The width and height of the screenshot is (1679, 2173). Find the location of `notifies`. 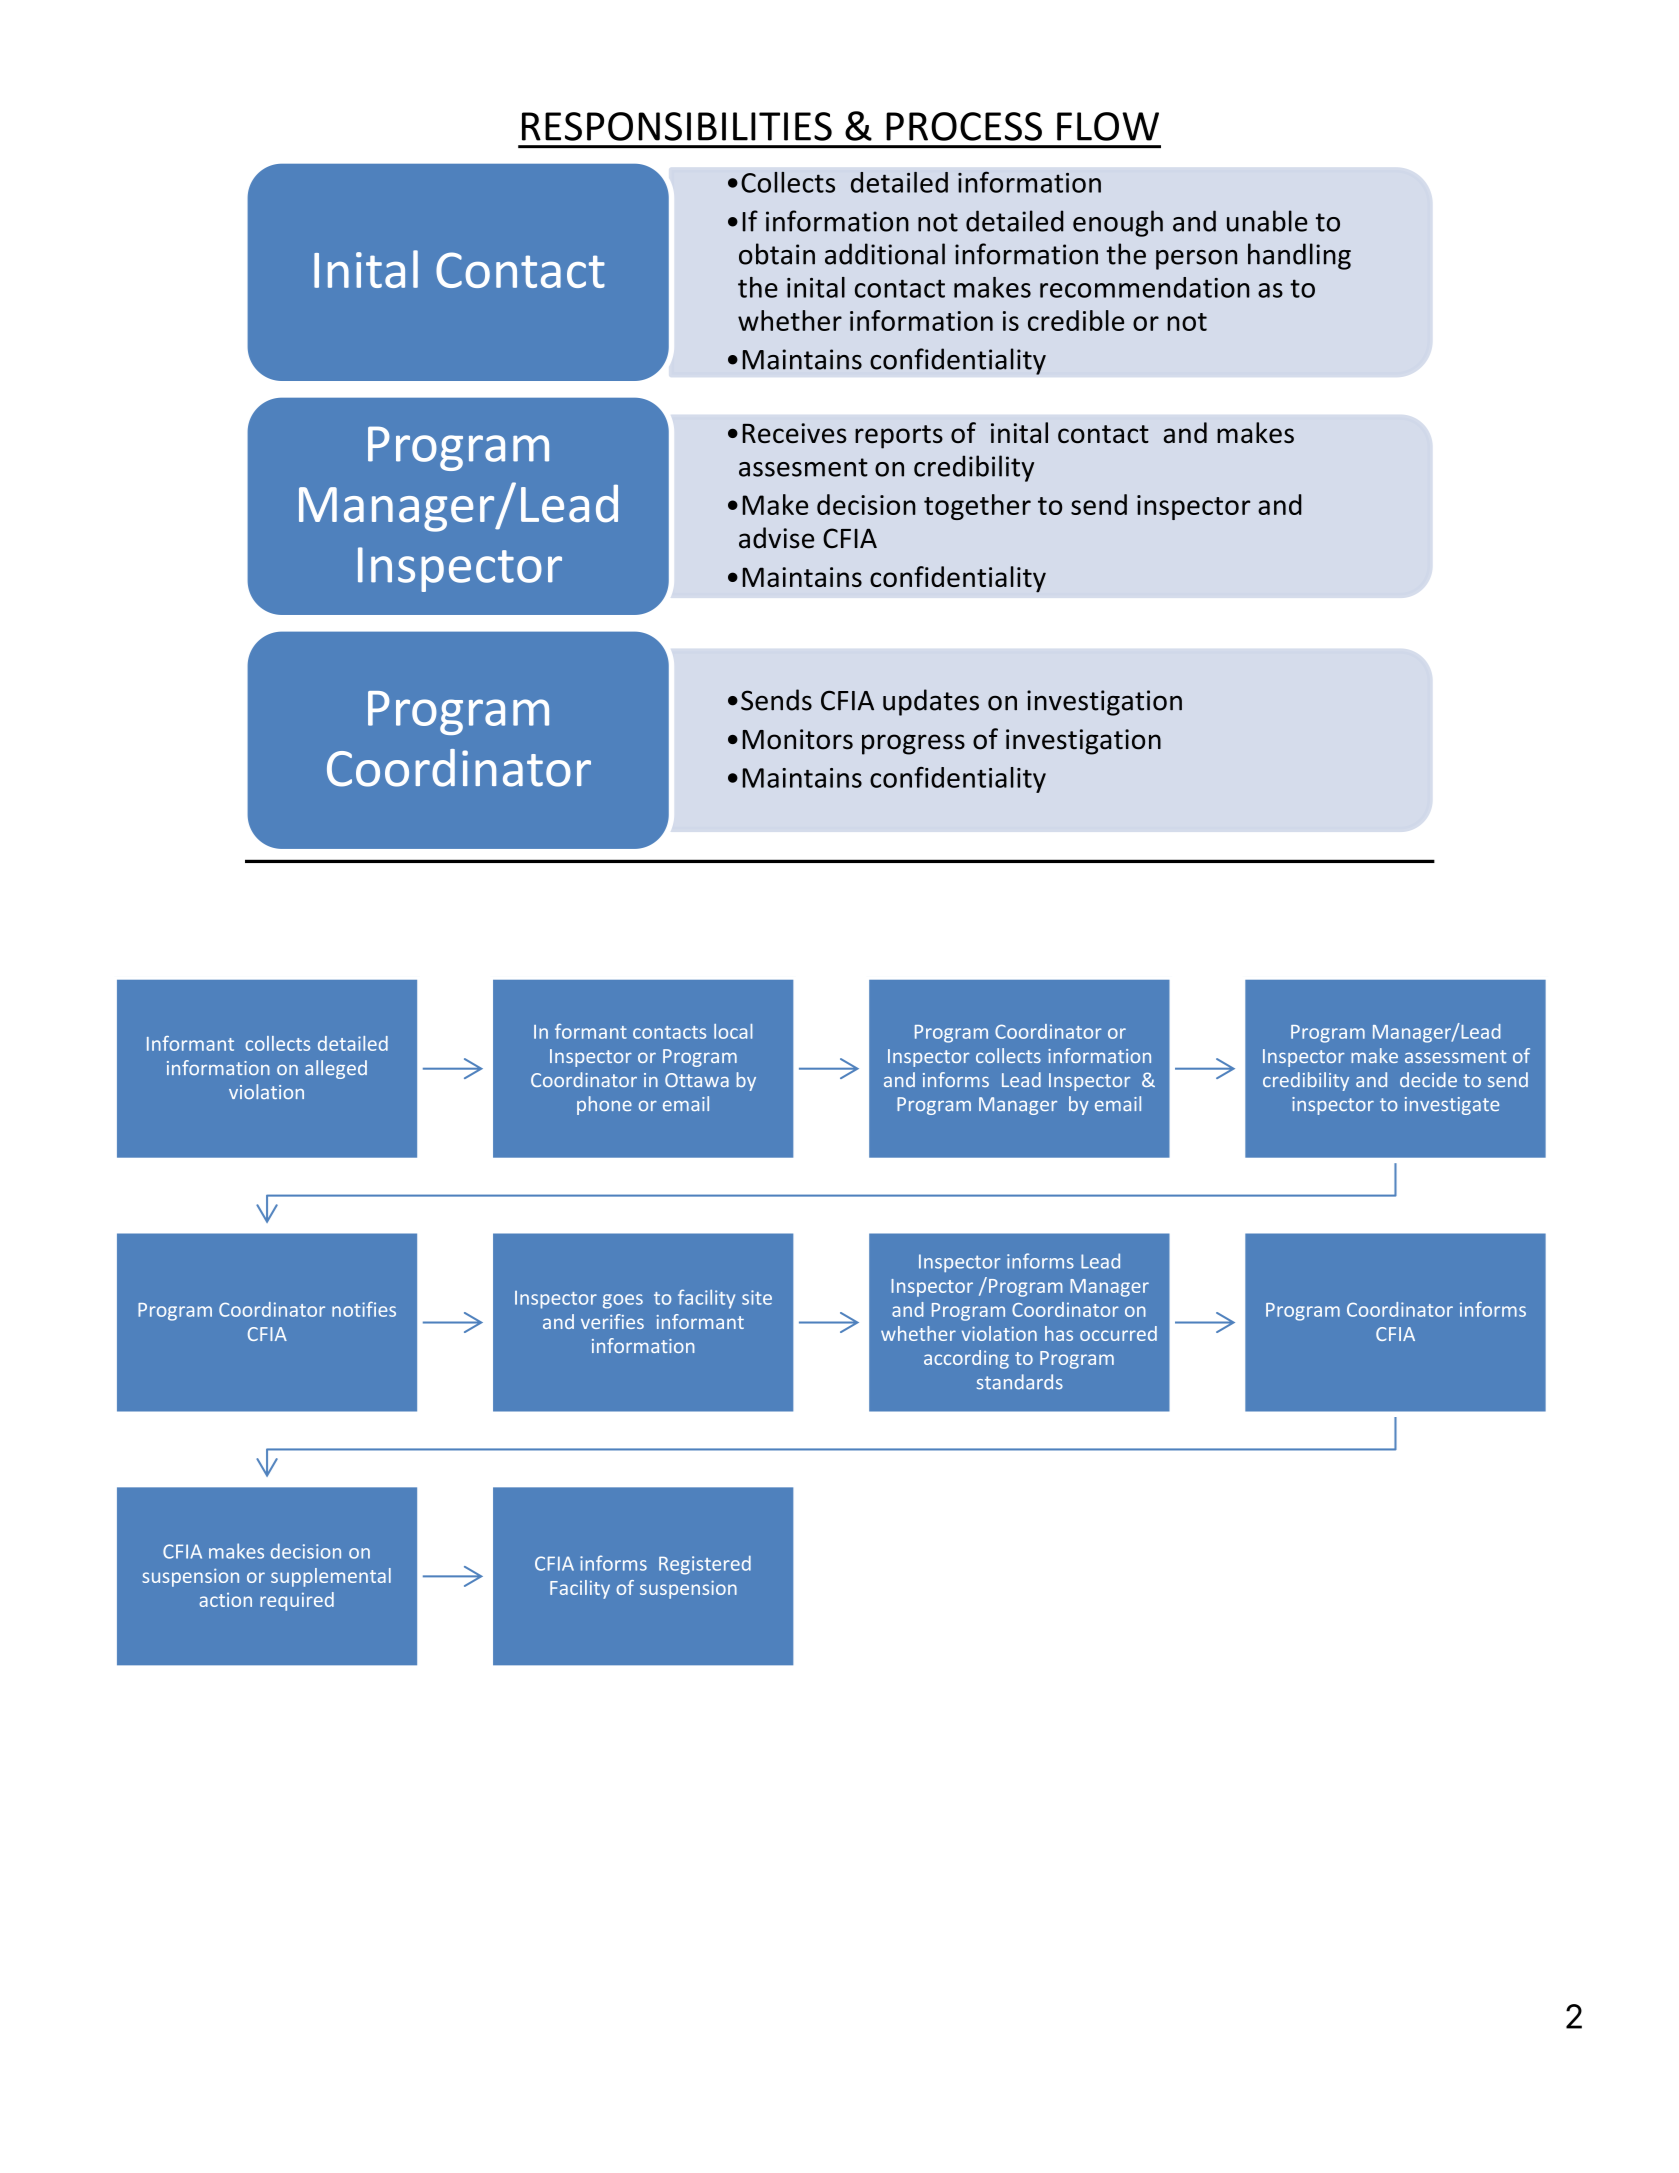

notifies is located at coordinates (364, 1309).
